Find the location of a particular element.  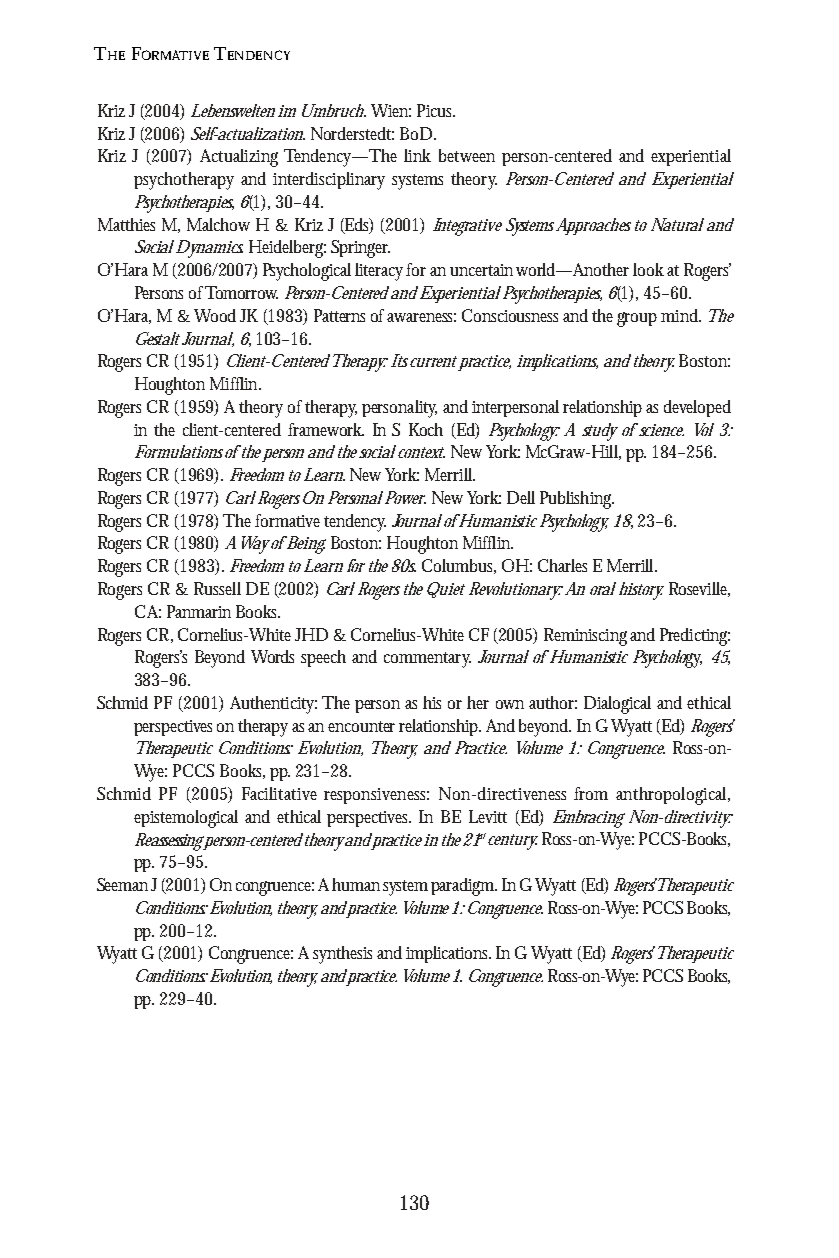

epistemological is located at coordinates (186, 819).
